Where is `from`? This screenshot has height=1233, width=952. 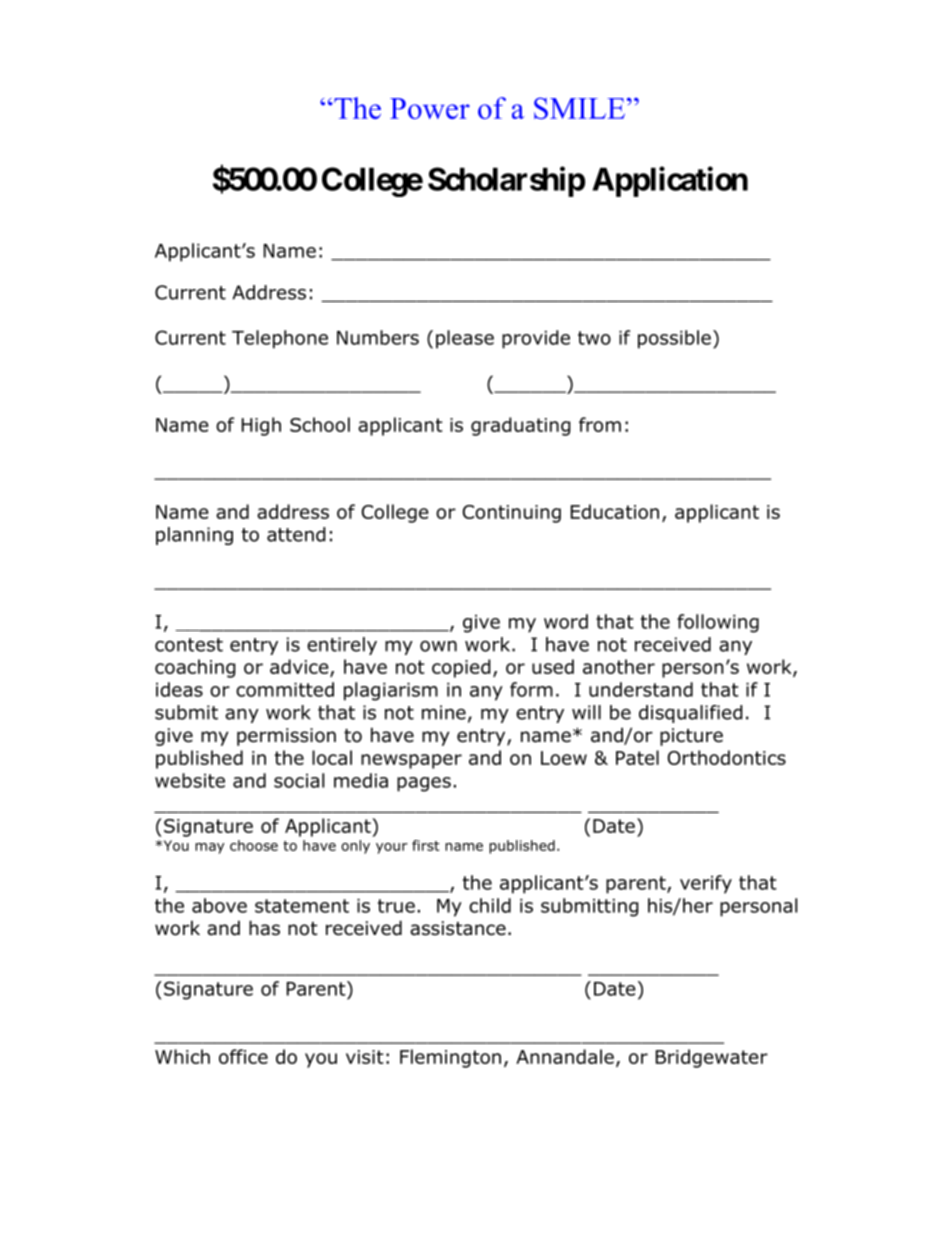 from is located at coordinates (600, 424).
